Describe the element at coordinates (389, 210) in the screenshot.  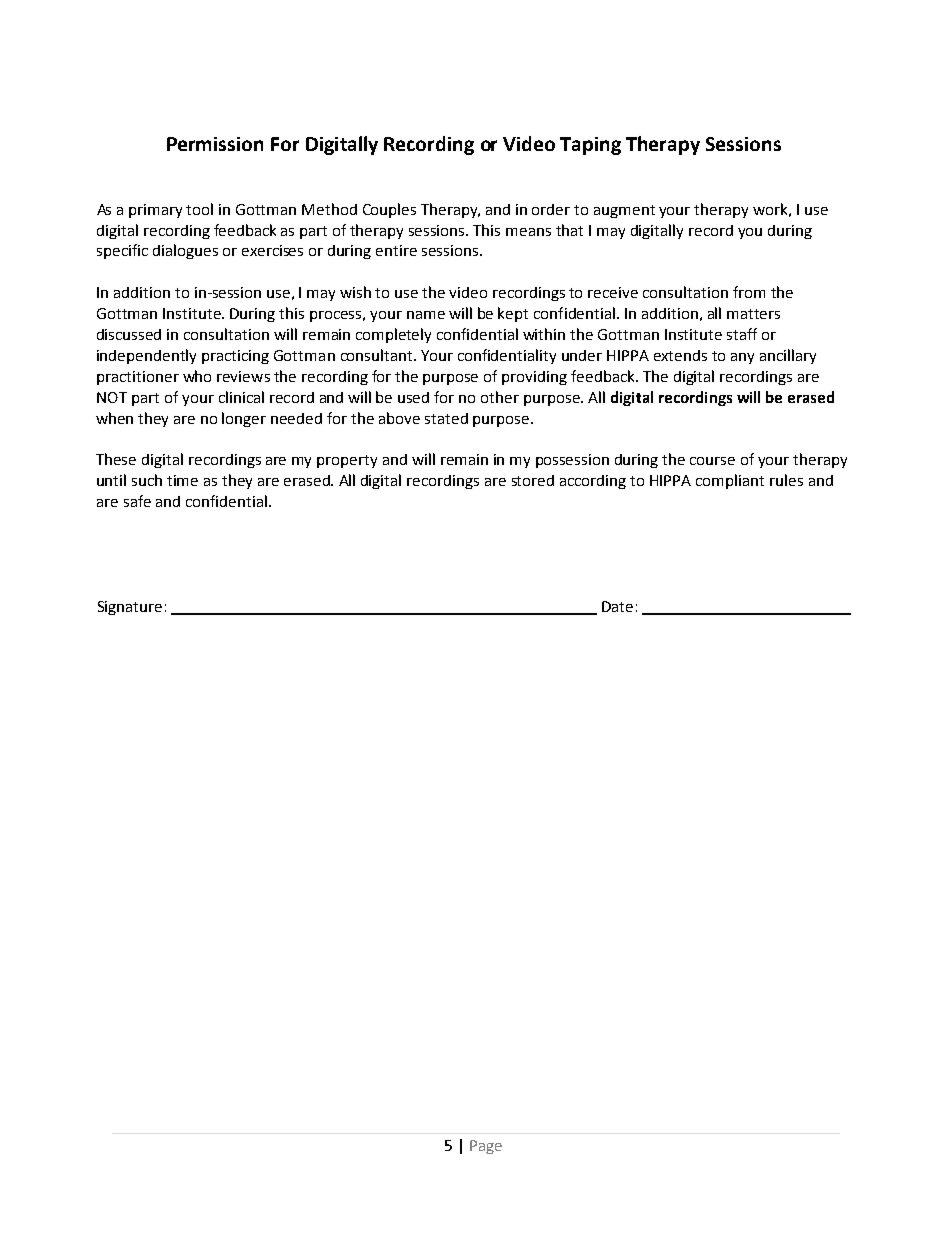
I see `Couples` at that location.
